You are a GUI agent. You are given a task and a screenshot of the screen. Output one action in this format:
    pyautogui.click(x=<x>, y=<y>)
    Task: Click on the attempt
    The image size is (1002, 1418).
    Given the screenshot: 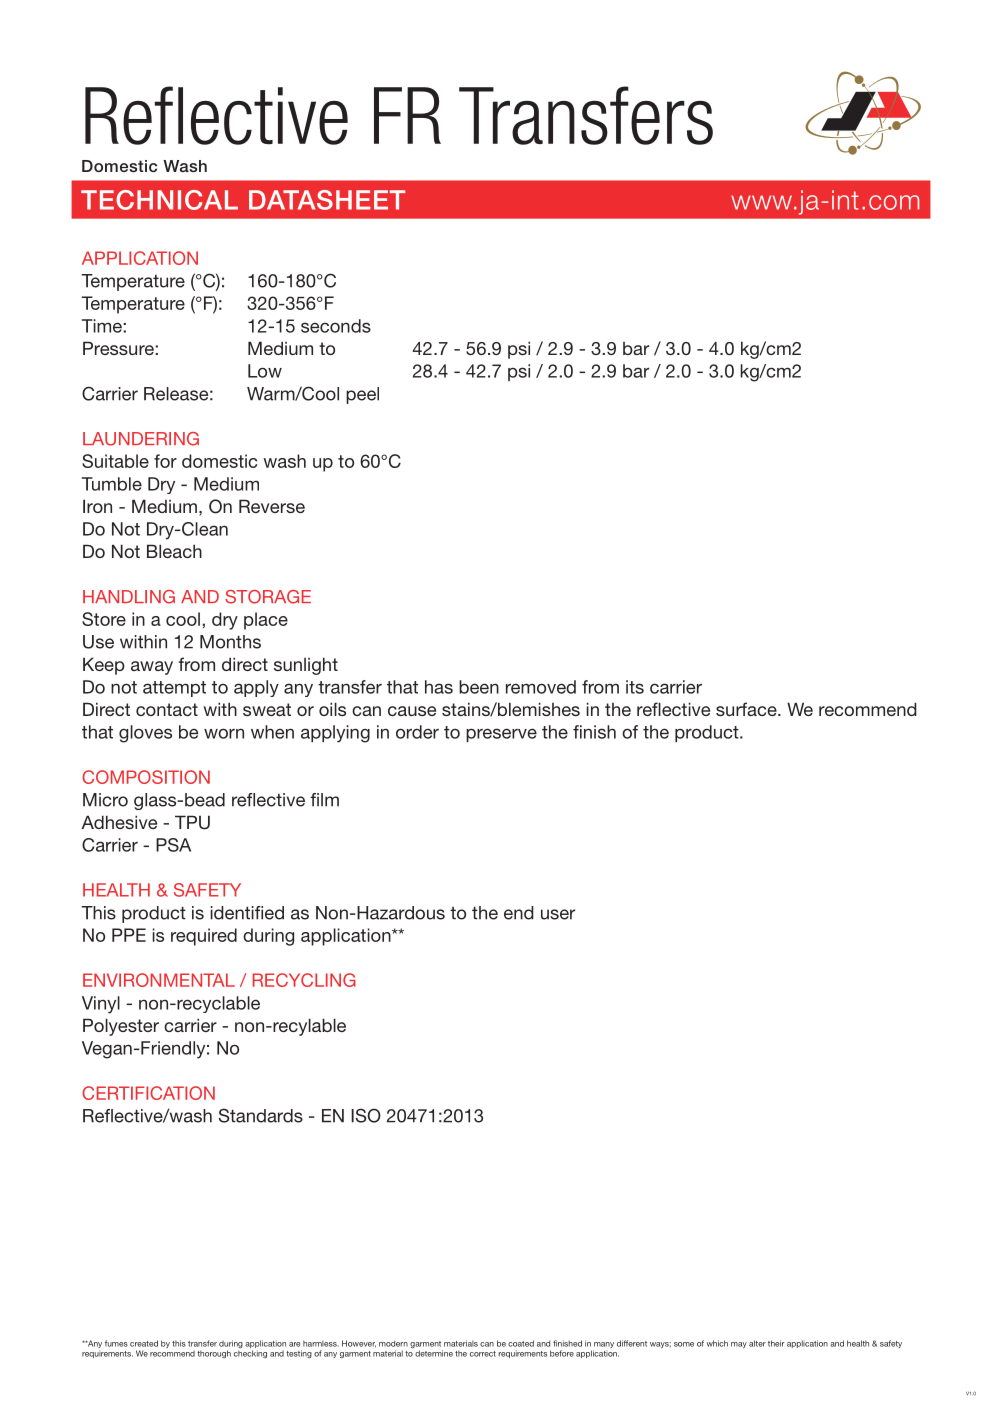 What is the action you would take?
    pyautogui.click(x=174, y=689)
